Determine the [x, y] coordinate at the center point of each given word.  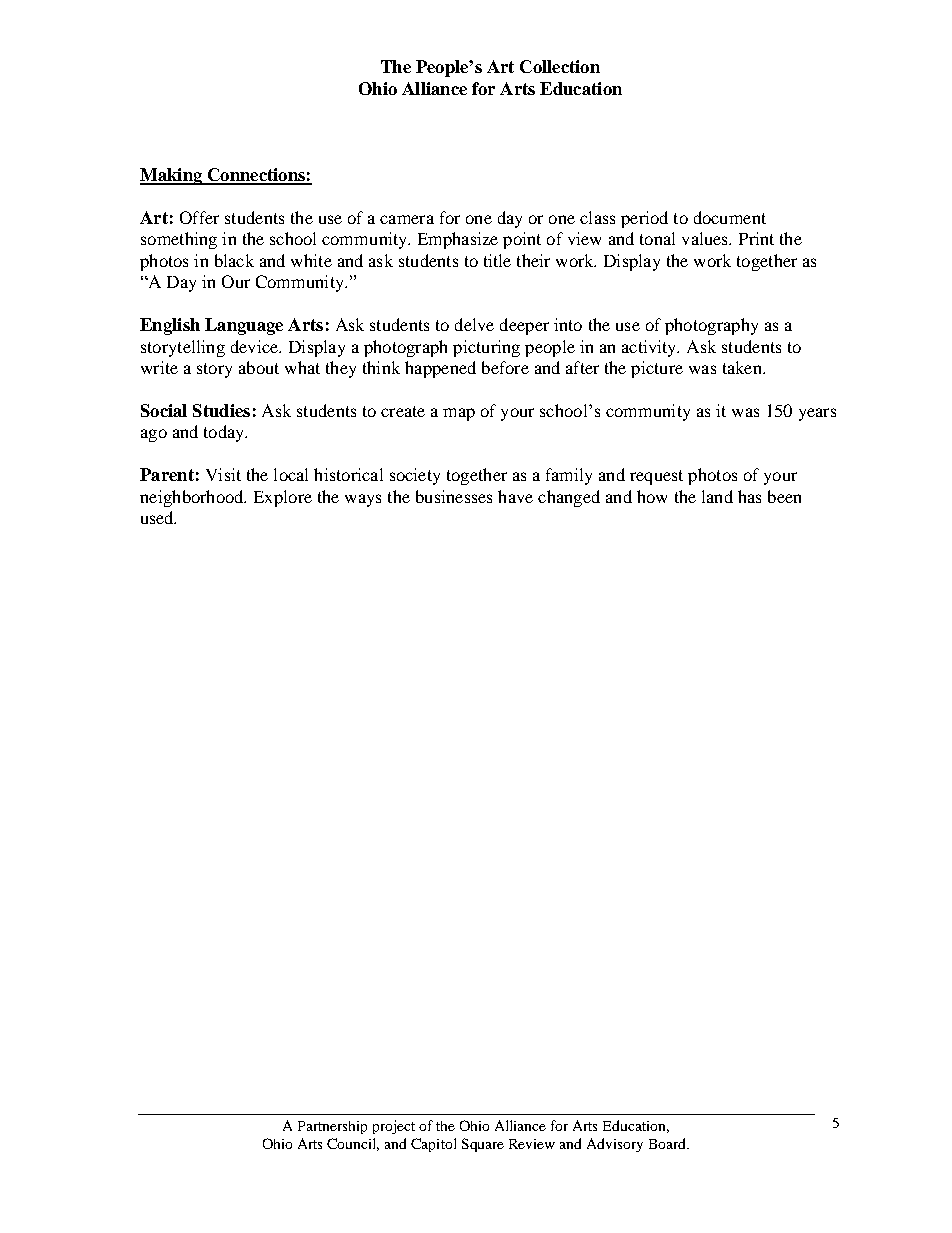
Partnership [332, 1127]
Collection [560, 66]
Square [483, 1145]
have [515, 496]
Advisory [615, 1145]
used [158, 517]
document [730, 217]
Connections [256, 176]
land [717, 496]
